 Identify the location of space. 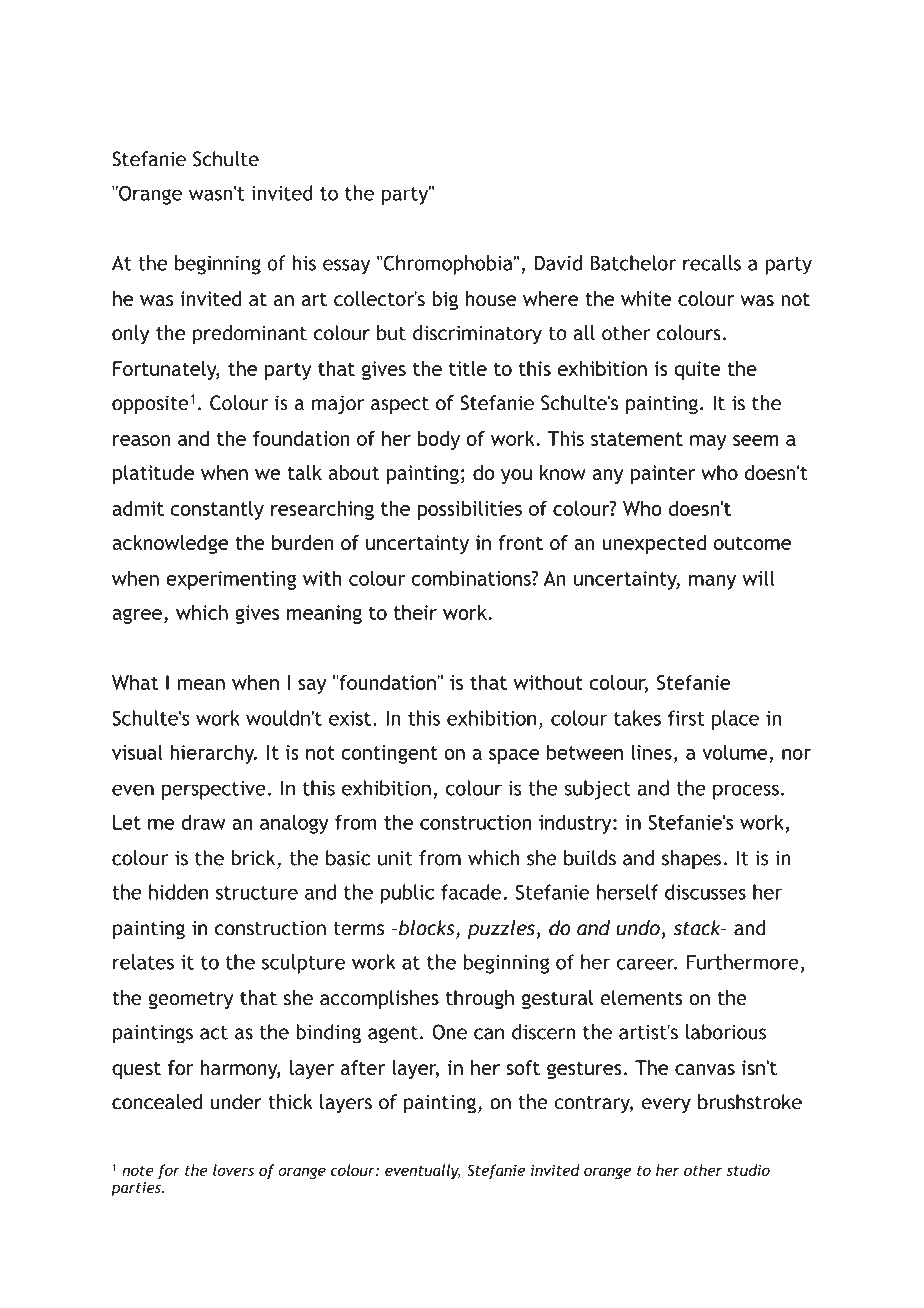
(514, 756).
